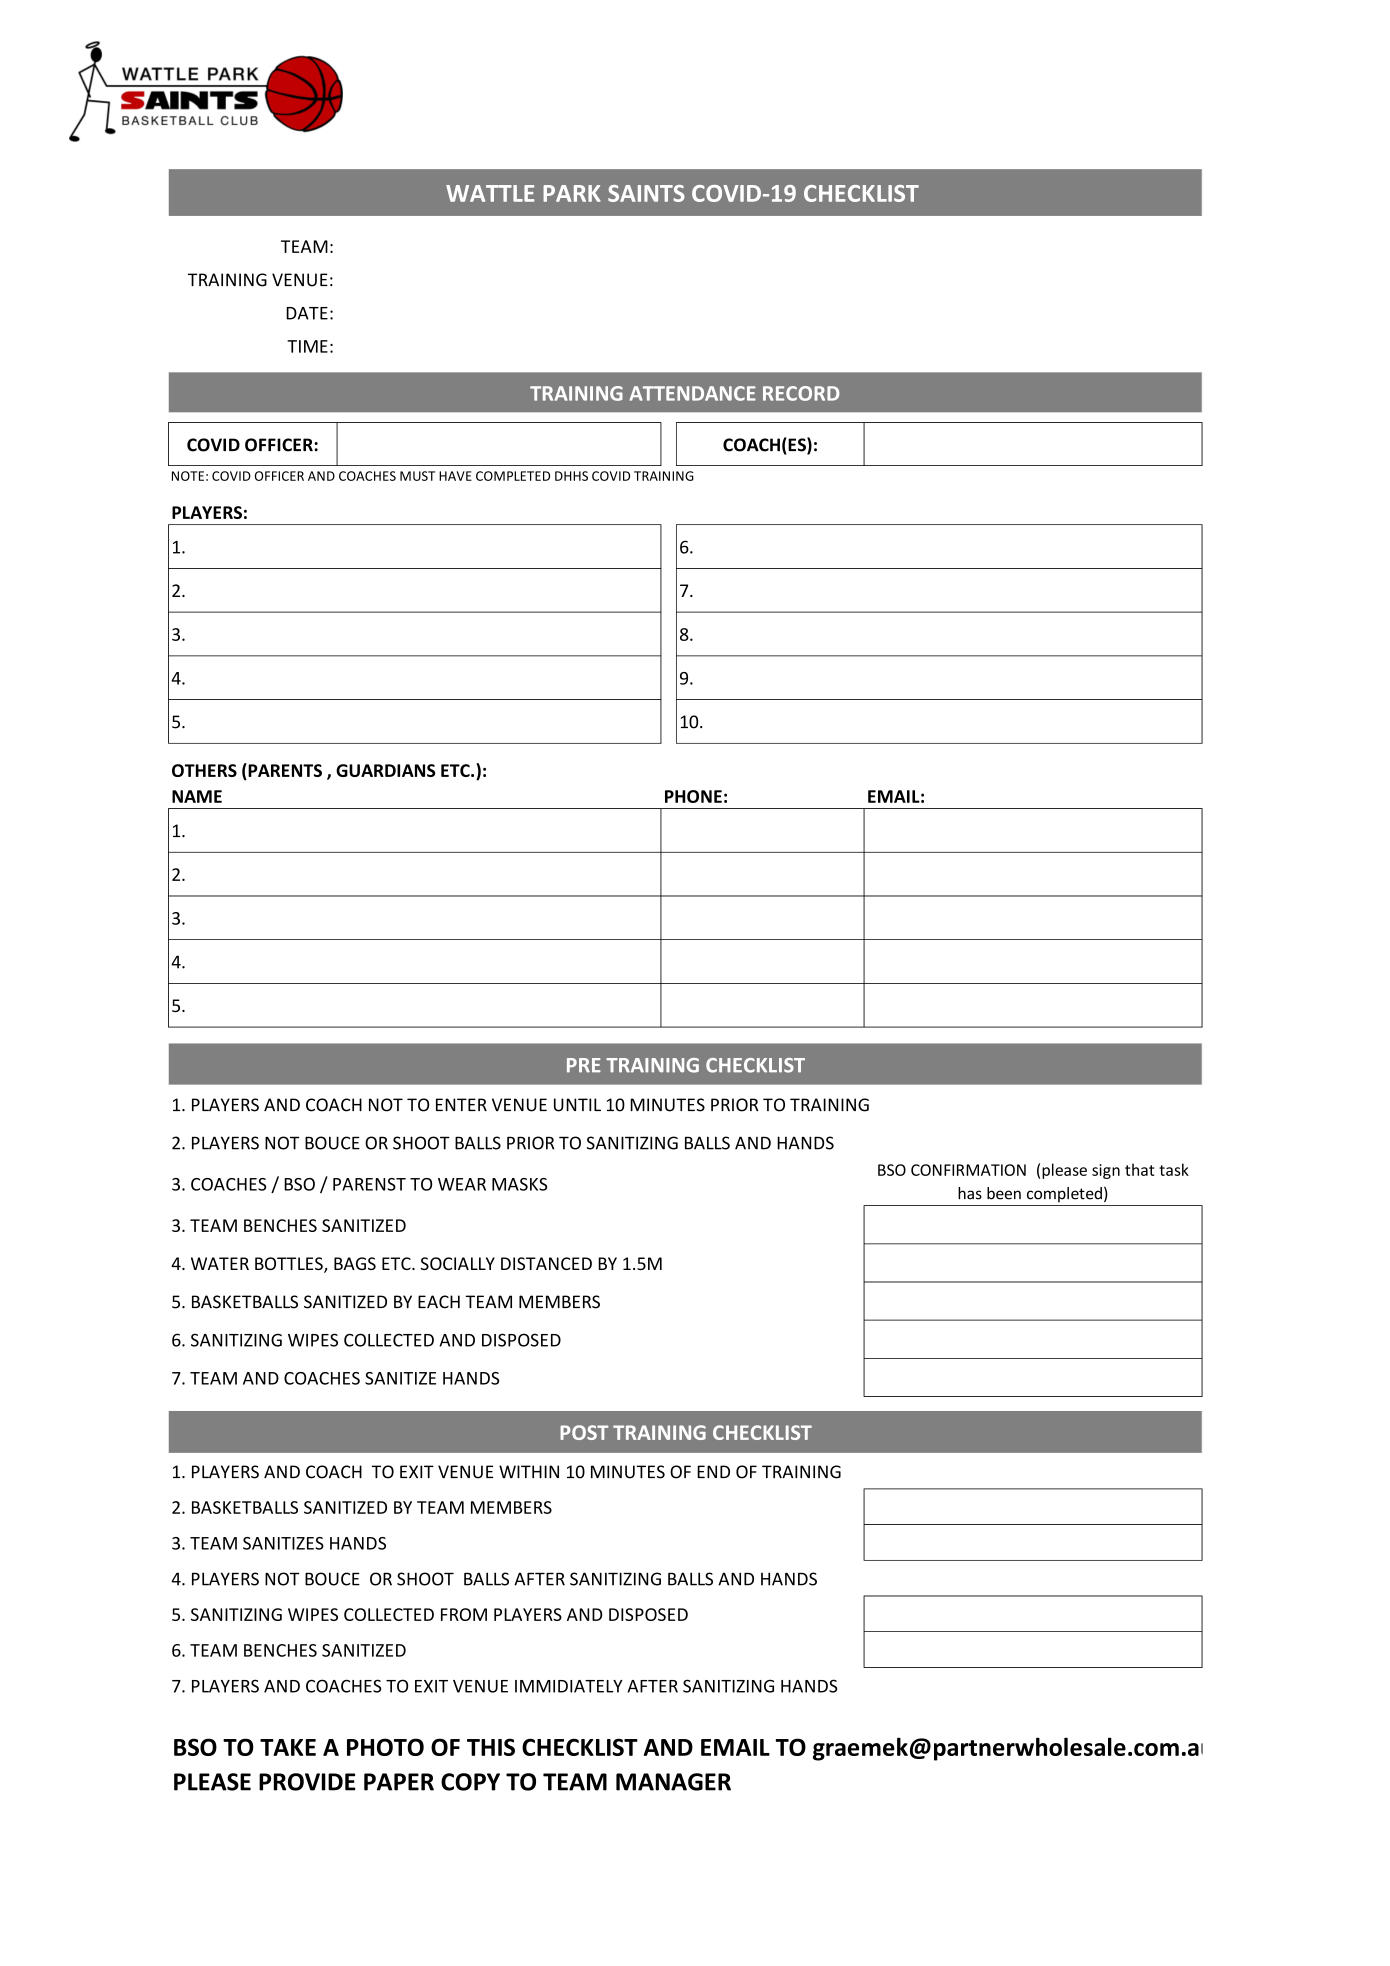 This document has height=1966, width=1390. Describe the element at coordinates (1106, 1171) in the document. I see `sign` at that location.
